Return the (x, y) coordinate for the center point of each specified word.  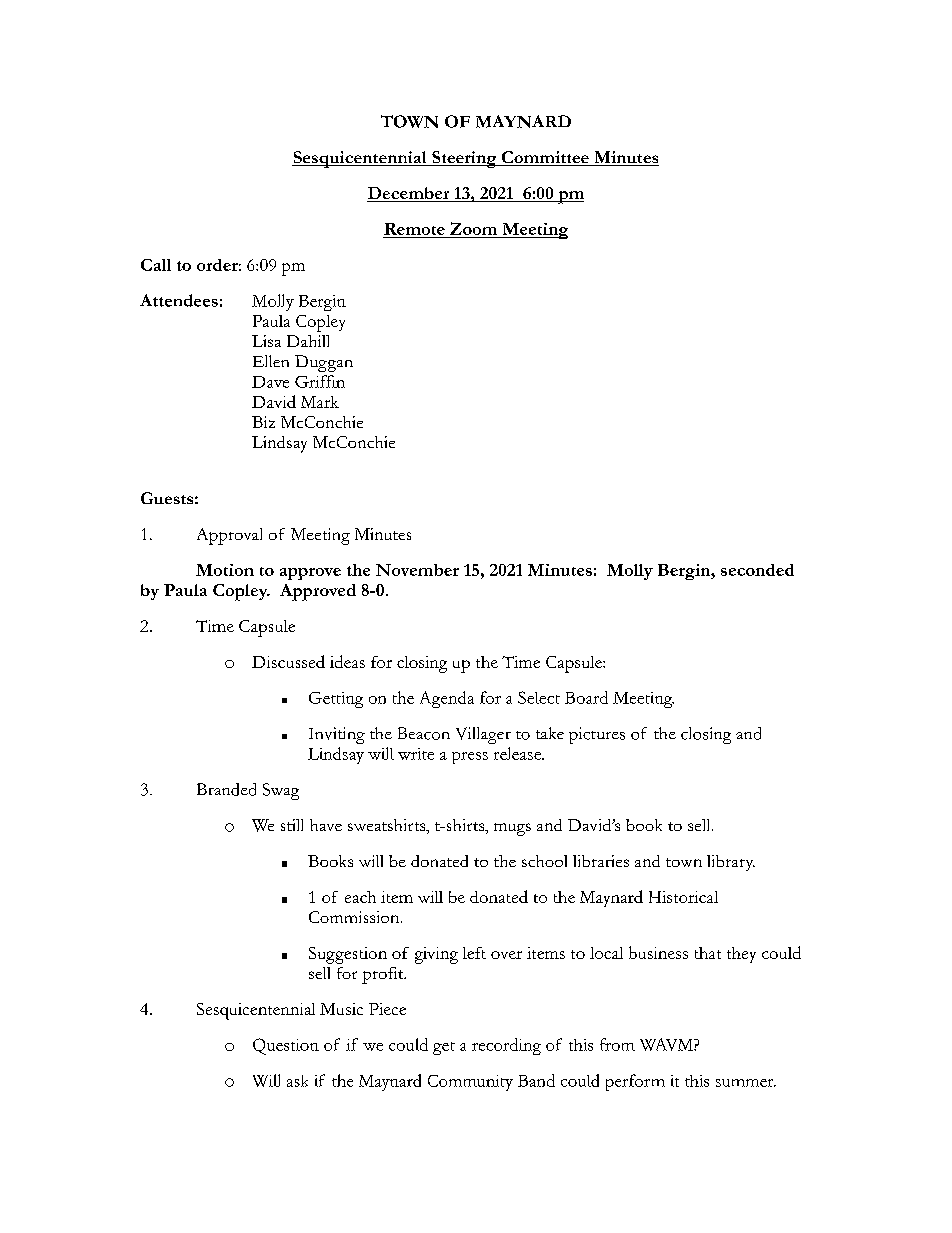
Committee (545, 158)
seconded (757, 570)
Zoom (473, 228)
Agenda (447, 699)
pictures (597, 735)
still (292, 825)
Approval (229, 536)
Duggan (324, 363)
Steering (464, 159)
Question (286, 1046)
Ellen (271, 361)
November (417, 570)
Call (156, 265)
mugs (512, 829)
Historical (683, 897)
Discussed (288, 661)
